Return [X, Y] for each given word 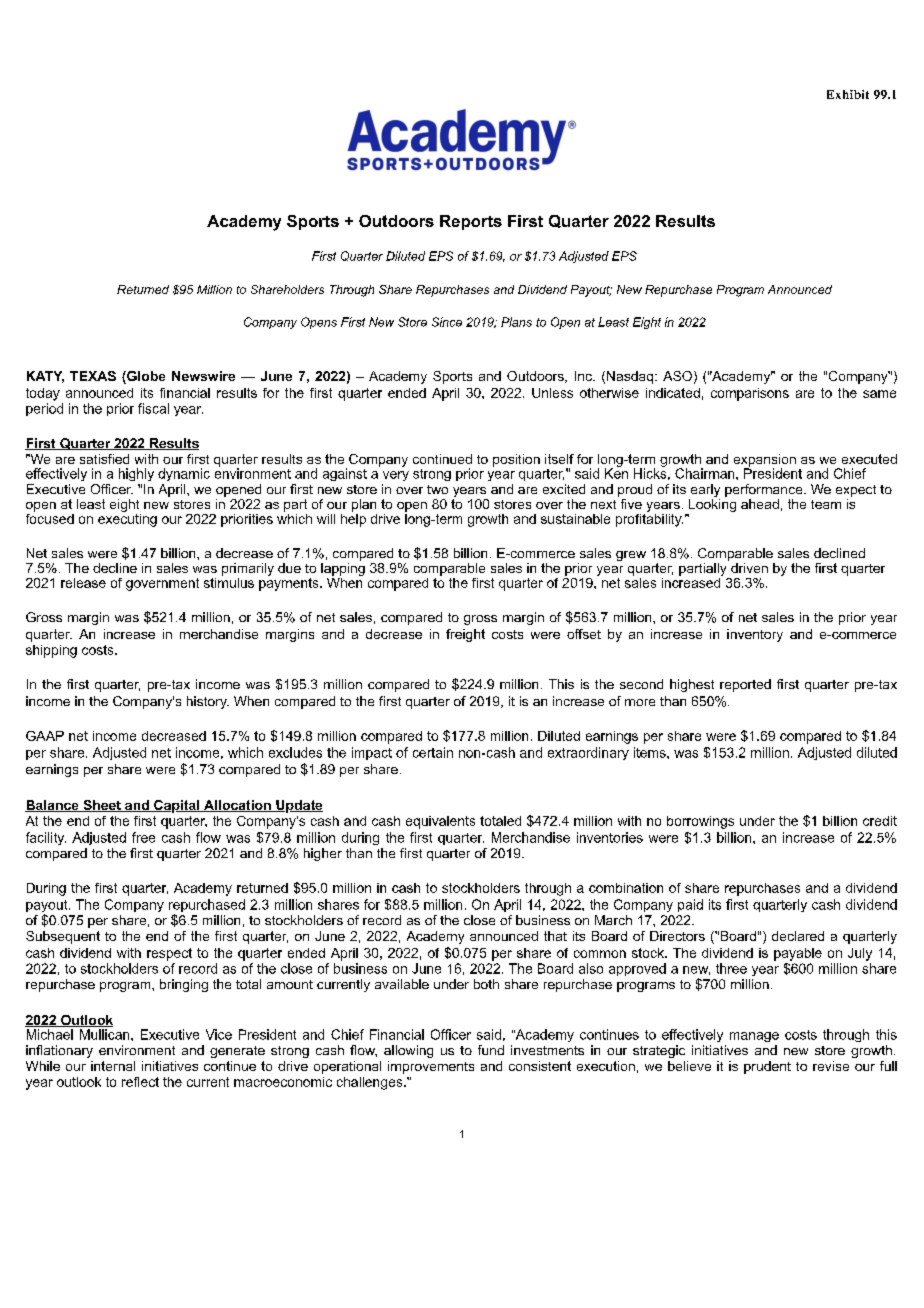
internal [113, 1066]
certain [433, 752]
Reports [471, 222]
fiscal [153, 408]
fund [491, 1050]
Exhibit [848, 94]
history [208, 702]
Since [447, 322]
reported [745, 685]
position [516, 460]
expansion [765, 461]
